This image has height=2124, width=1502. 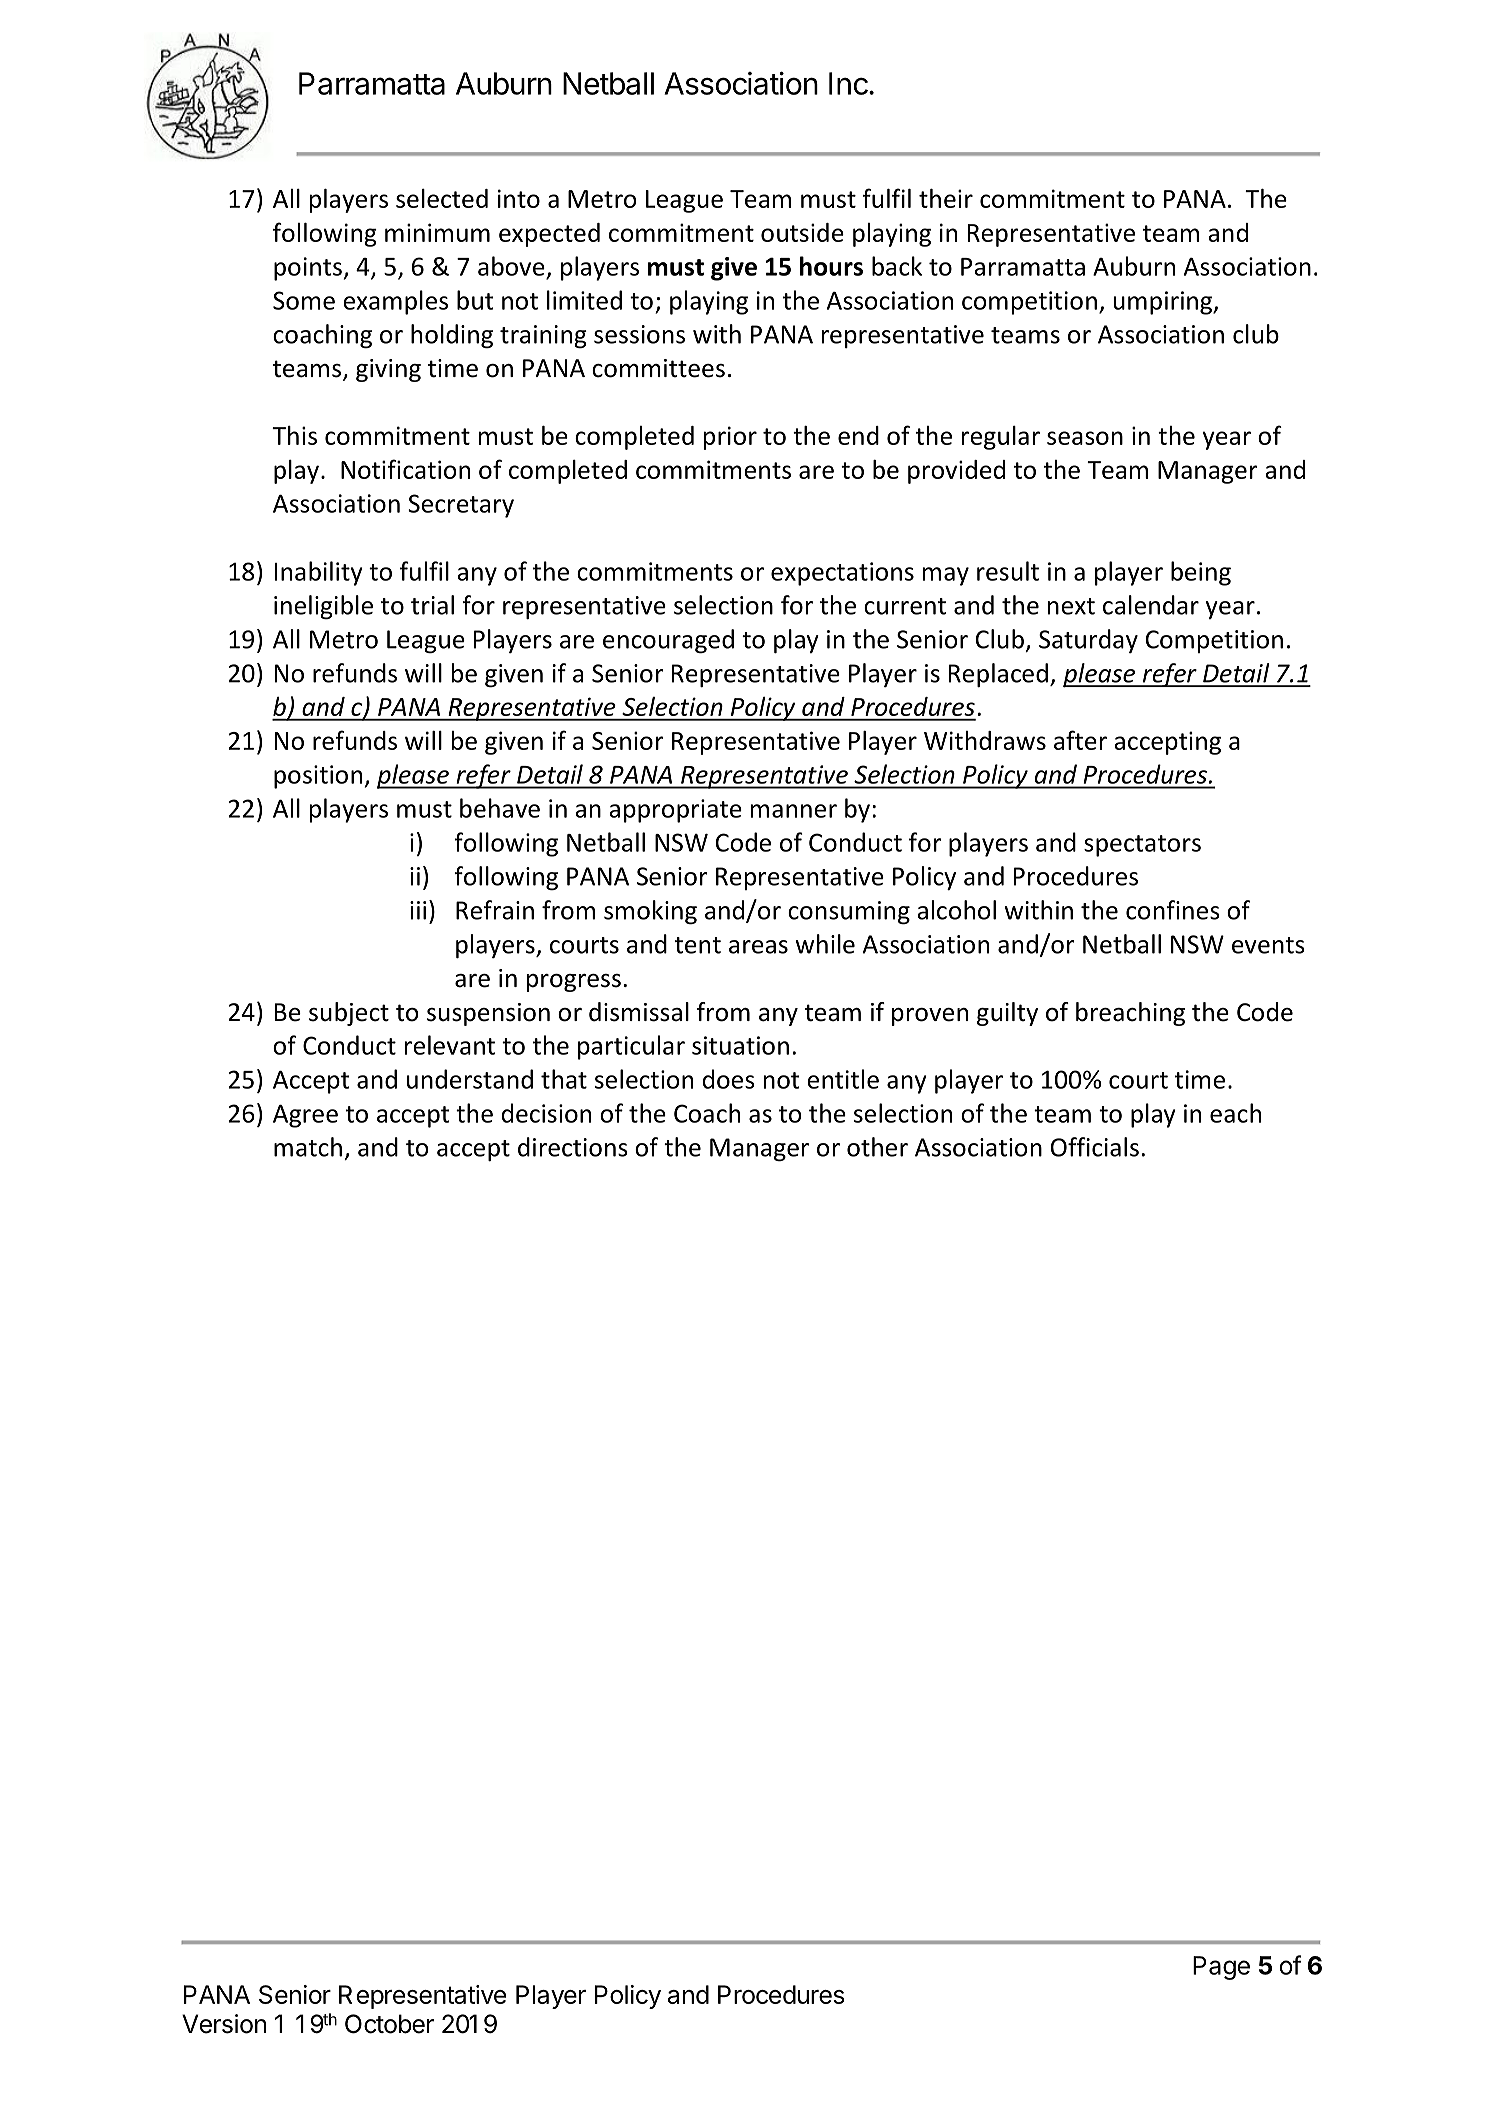 What do you see at coordinates (389, 2024) in the image?
I see `October` at bounding box center [389, 2024].
